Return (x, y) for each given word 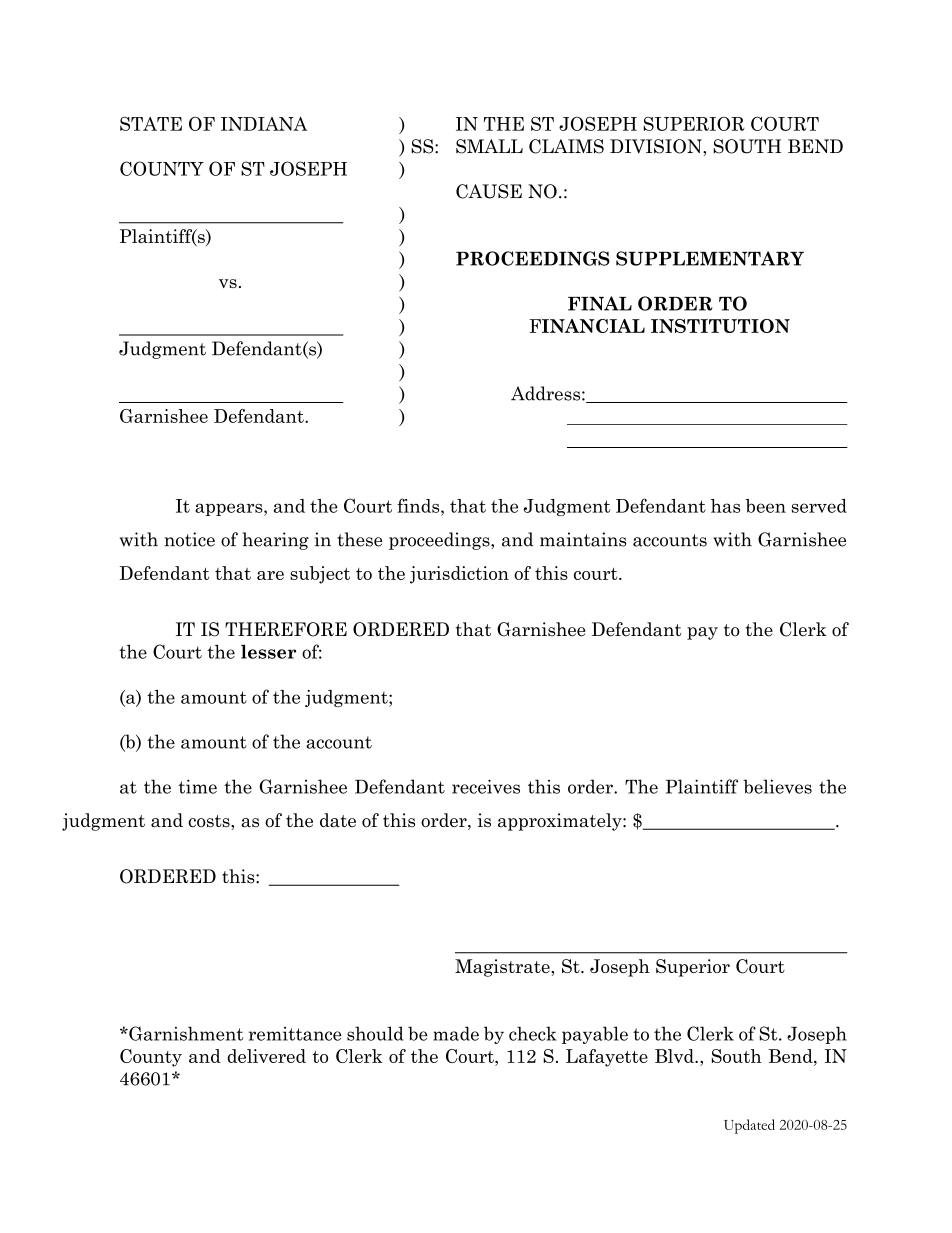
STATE (151, 124)
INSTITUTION (720, 326)
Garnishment (185, 1033)
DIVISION (657, 146)
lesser (268, 651)
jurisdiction (459, 575)
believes (777, 786)
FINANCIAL (587, 326)
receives (486, 786)
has (725, 506)
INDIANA (264, 124)
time (198, 786)
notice (189, 539)
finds (419, 505)
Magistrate (502, 968)
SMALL (489, 146)
